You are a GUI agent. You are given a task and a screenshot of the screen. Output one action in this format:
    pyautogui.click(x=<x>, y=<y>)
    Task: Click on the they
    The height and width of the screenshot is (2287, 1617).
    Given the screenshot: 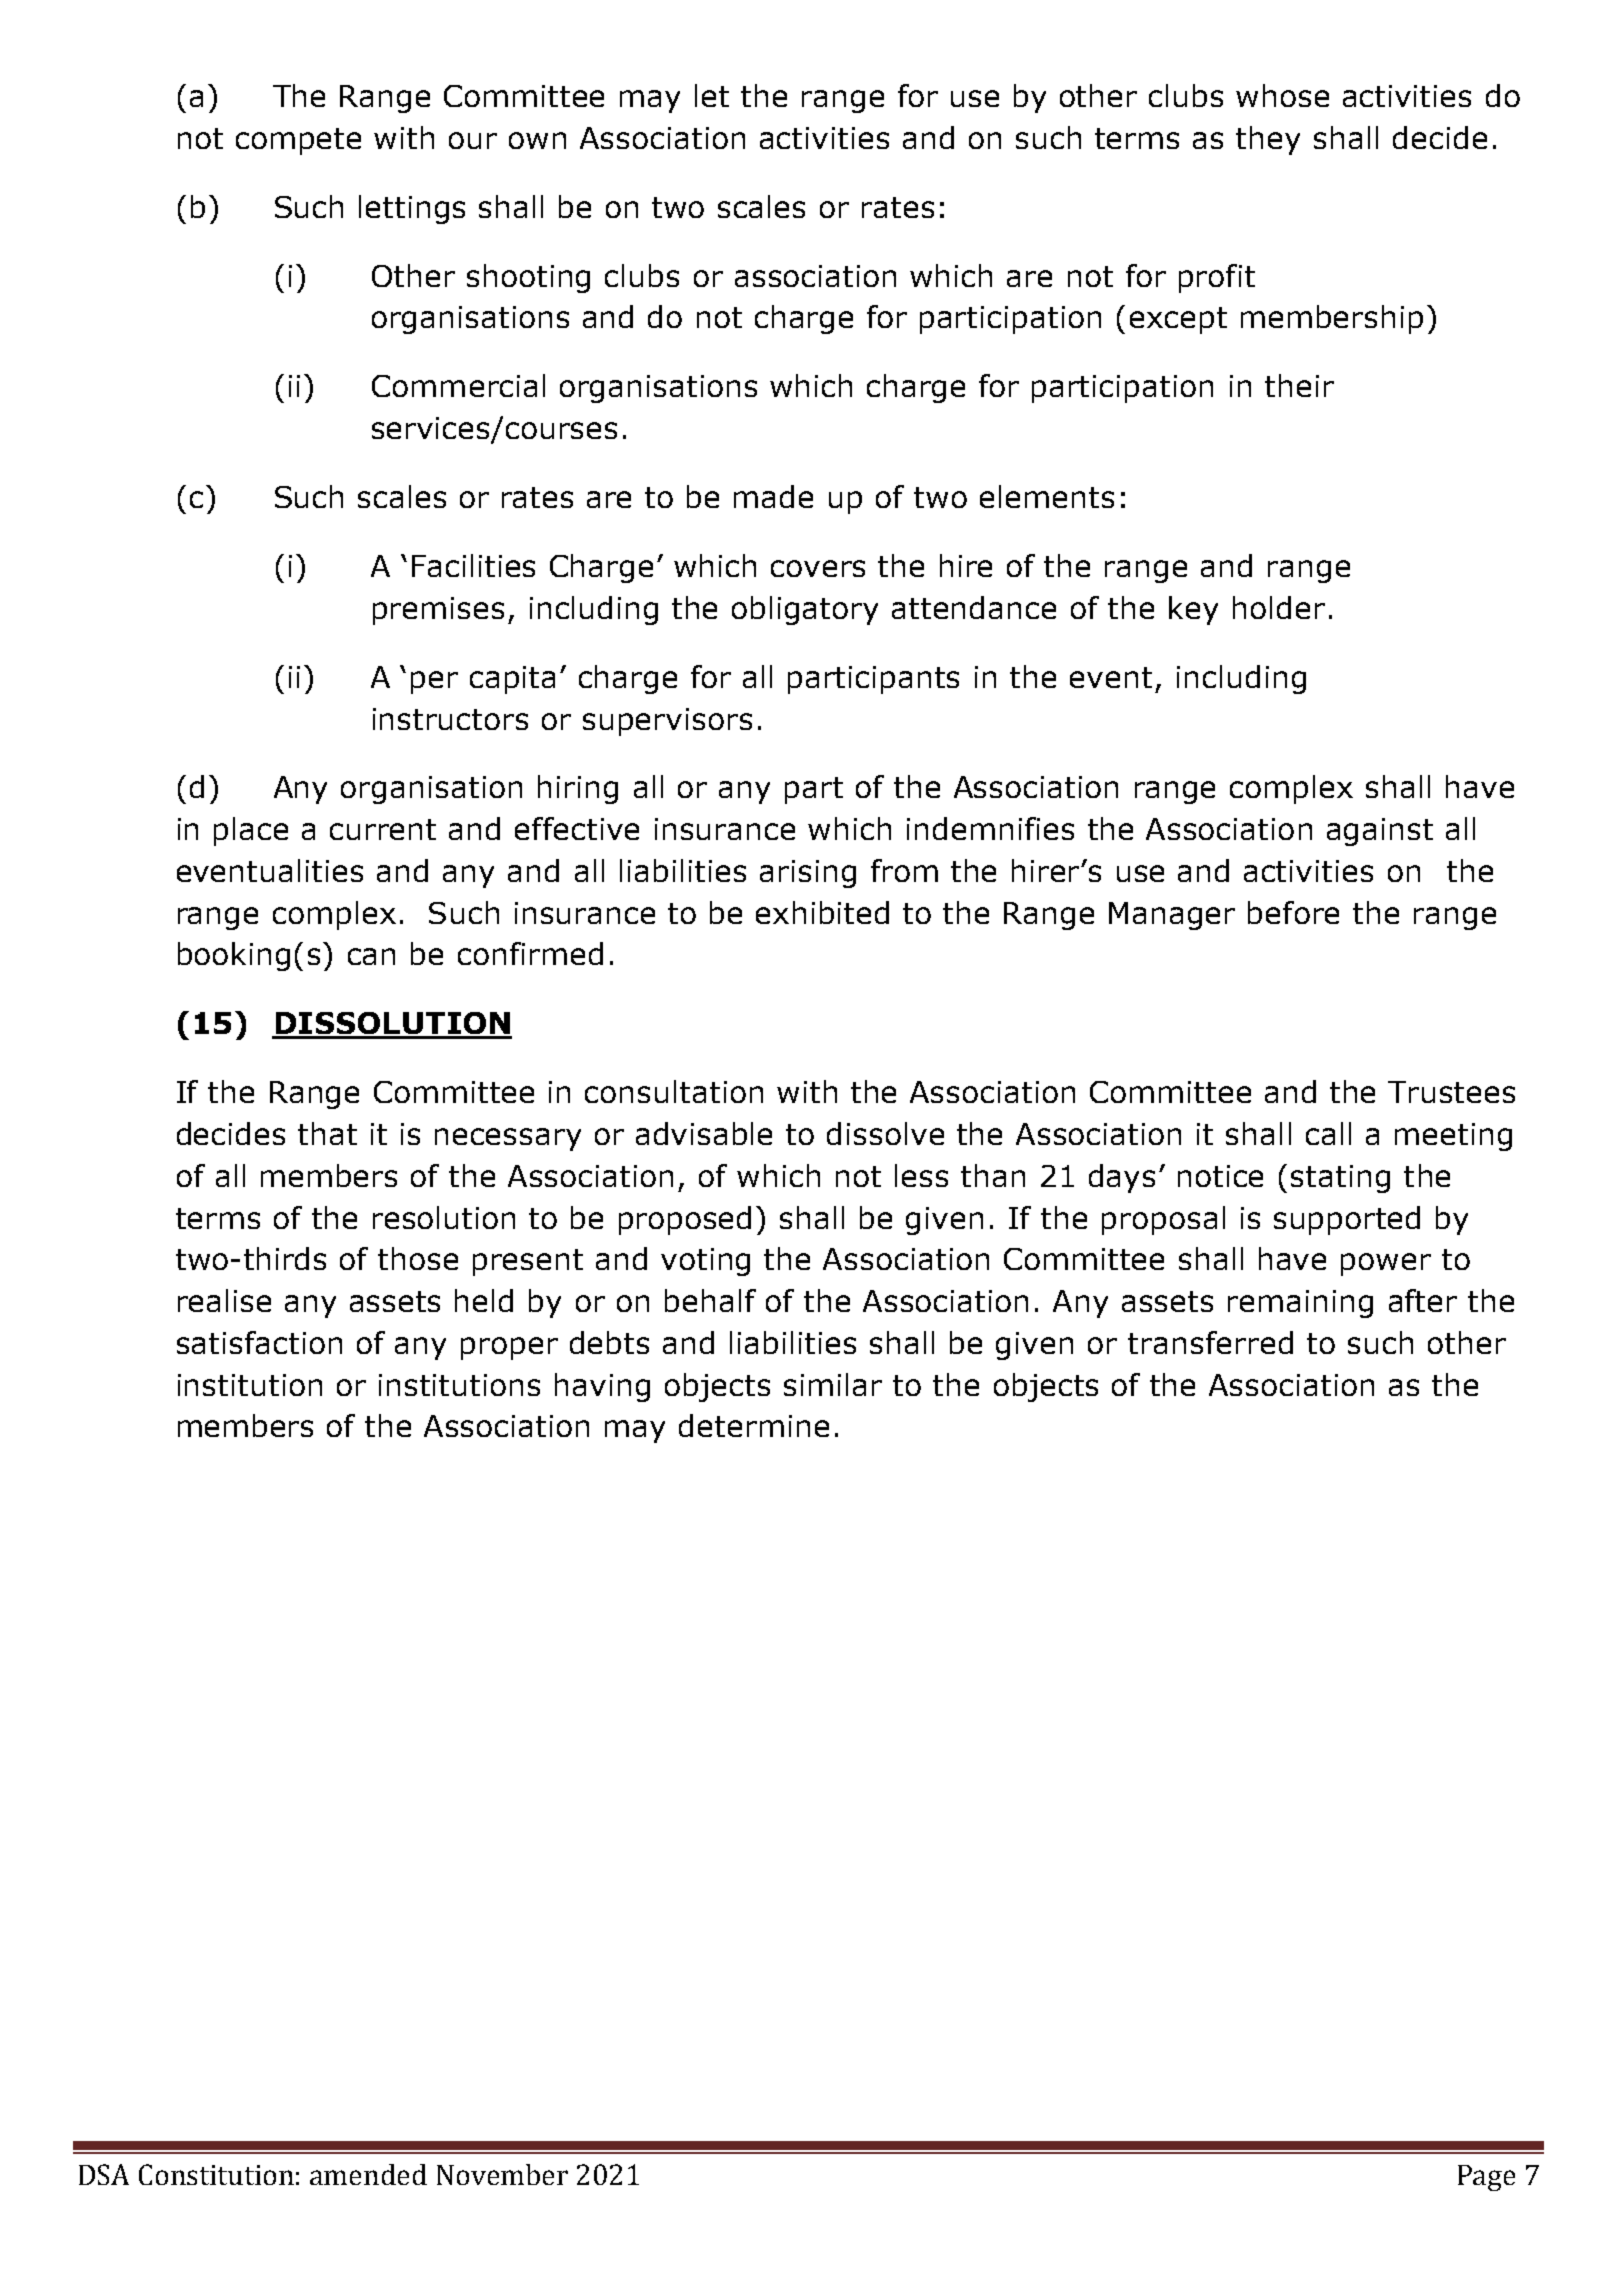 What is the action you would take?
    pyautogui.click(x=1268, y=140)
